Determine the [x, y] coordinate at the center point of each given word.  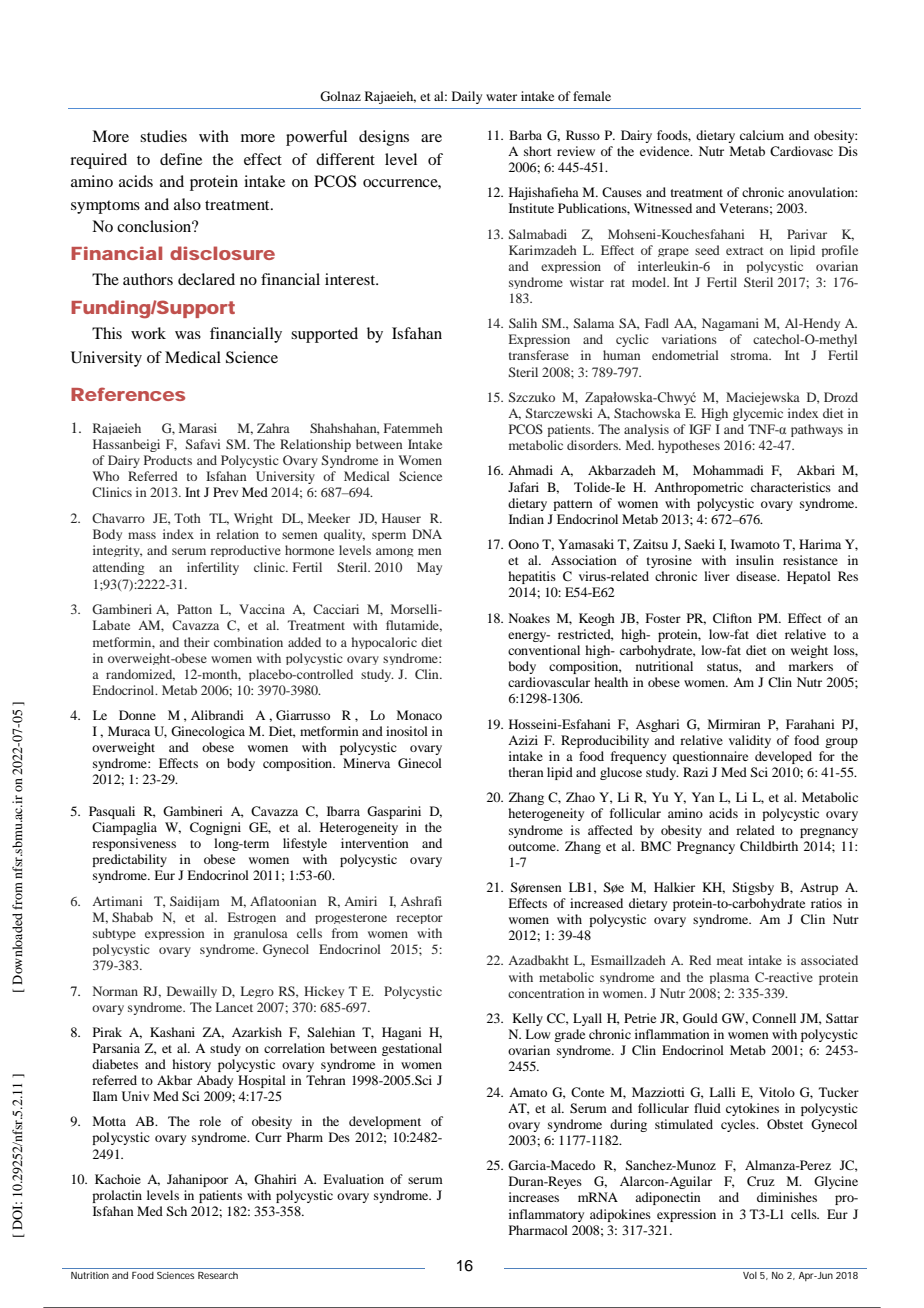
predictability [129, 860]
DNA [427, 534]
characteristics [791, 487]
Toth [187, 518]
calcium [762, 135]
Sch [176, 1211]
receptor [419, 919]
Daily [467, 97]
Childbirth [769, 846]
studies [163, 136]
